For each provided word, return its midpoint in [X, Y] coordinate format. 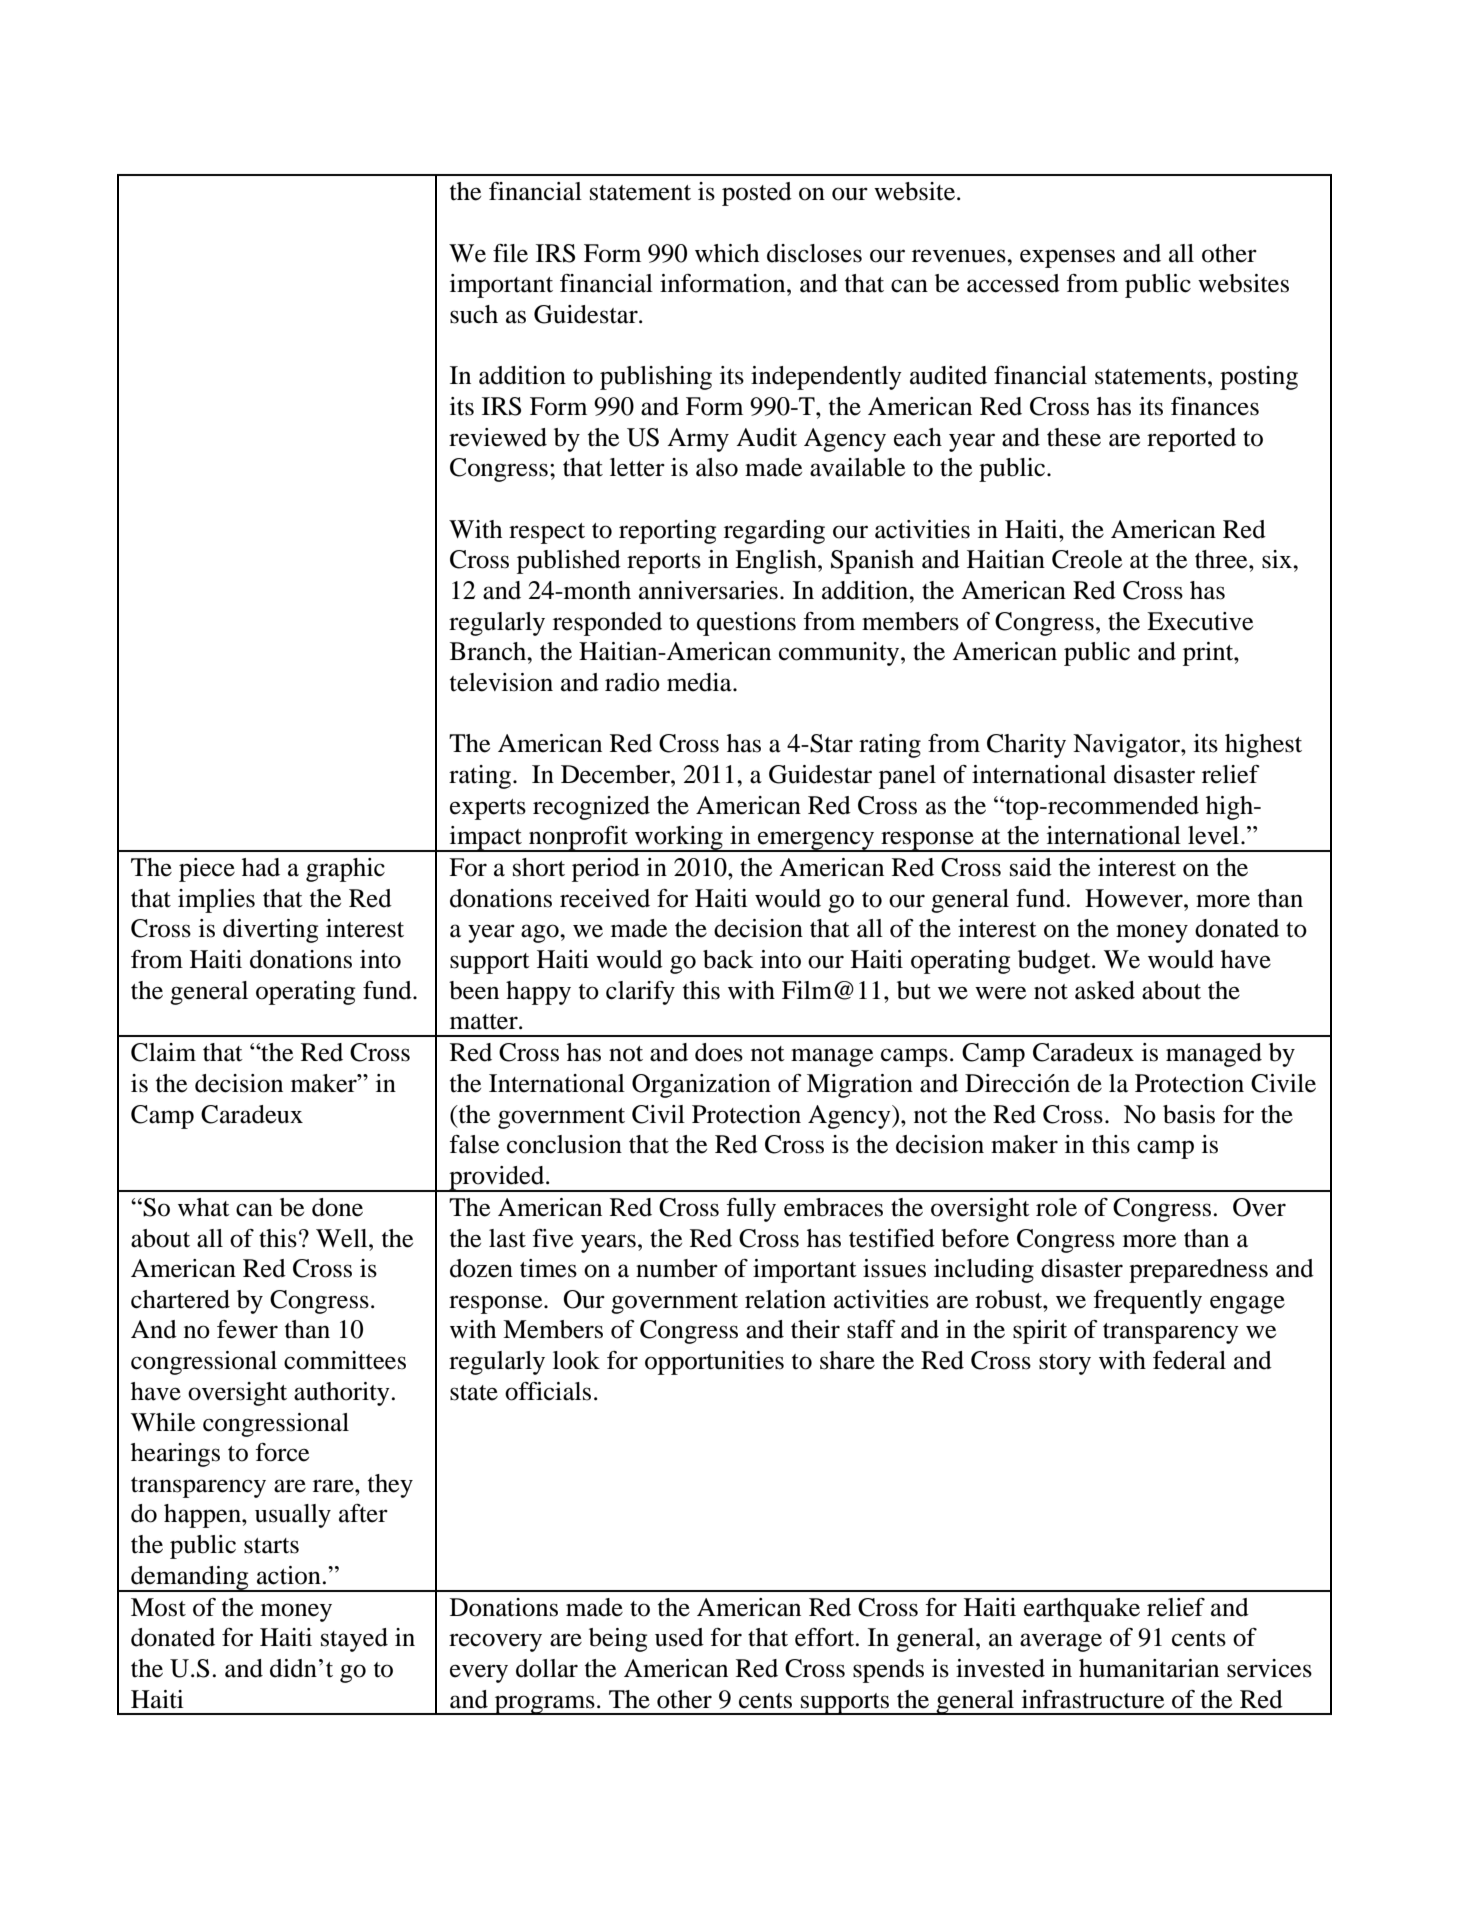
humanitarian [1149, 1668]
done [337, 1207]
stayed [354, 1640]
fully [751, 1210]
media [700, 682]
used [679, 1637]
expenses [1067, 258]
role [1056, 1207]
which [727, 253]
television [501, 682]
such [474, 314]
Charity [1026, 746]
